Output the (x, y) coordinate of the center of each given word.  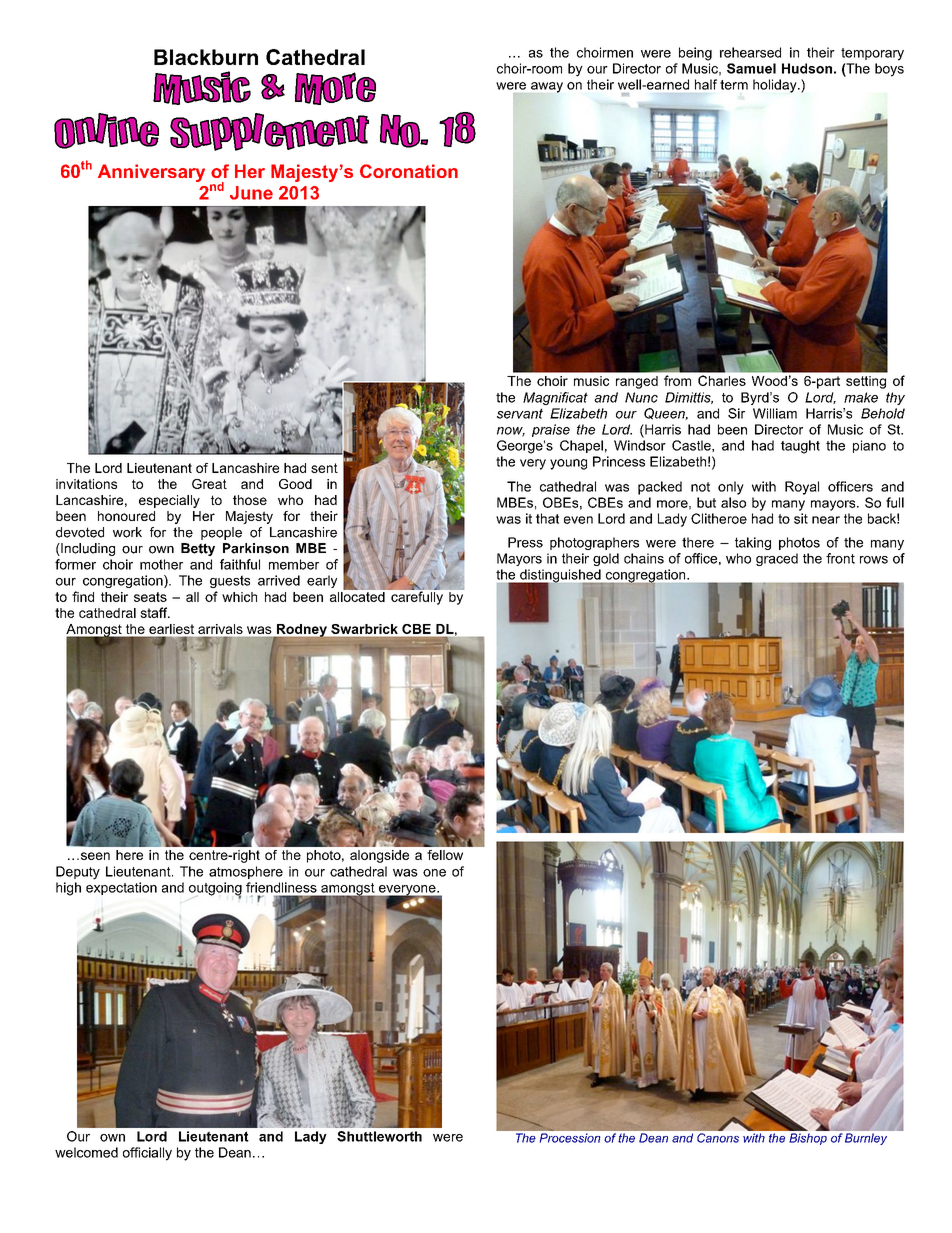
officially (147, 1154)
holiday (776, 86)
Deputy (78, 873)
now (511, 432)
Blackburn (206, 57)
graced (777, 559)
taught (800, 447)
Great (209, 484)
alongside (379, 856)
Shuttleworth (379, 1136)
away (547, 87)
